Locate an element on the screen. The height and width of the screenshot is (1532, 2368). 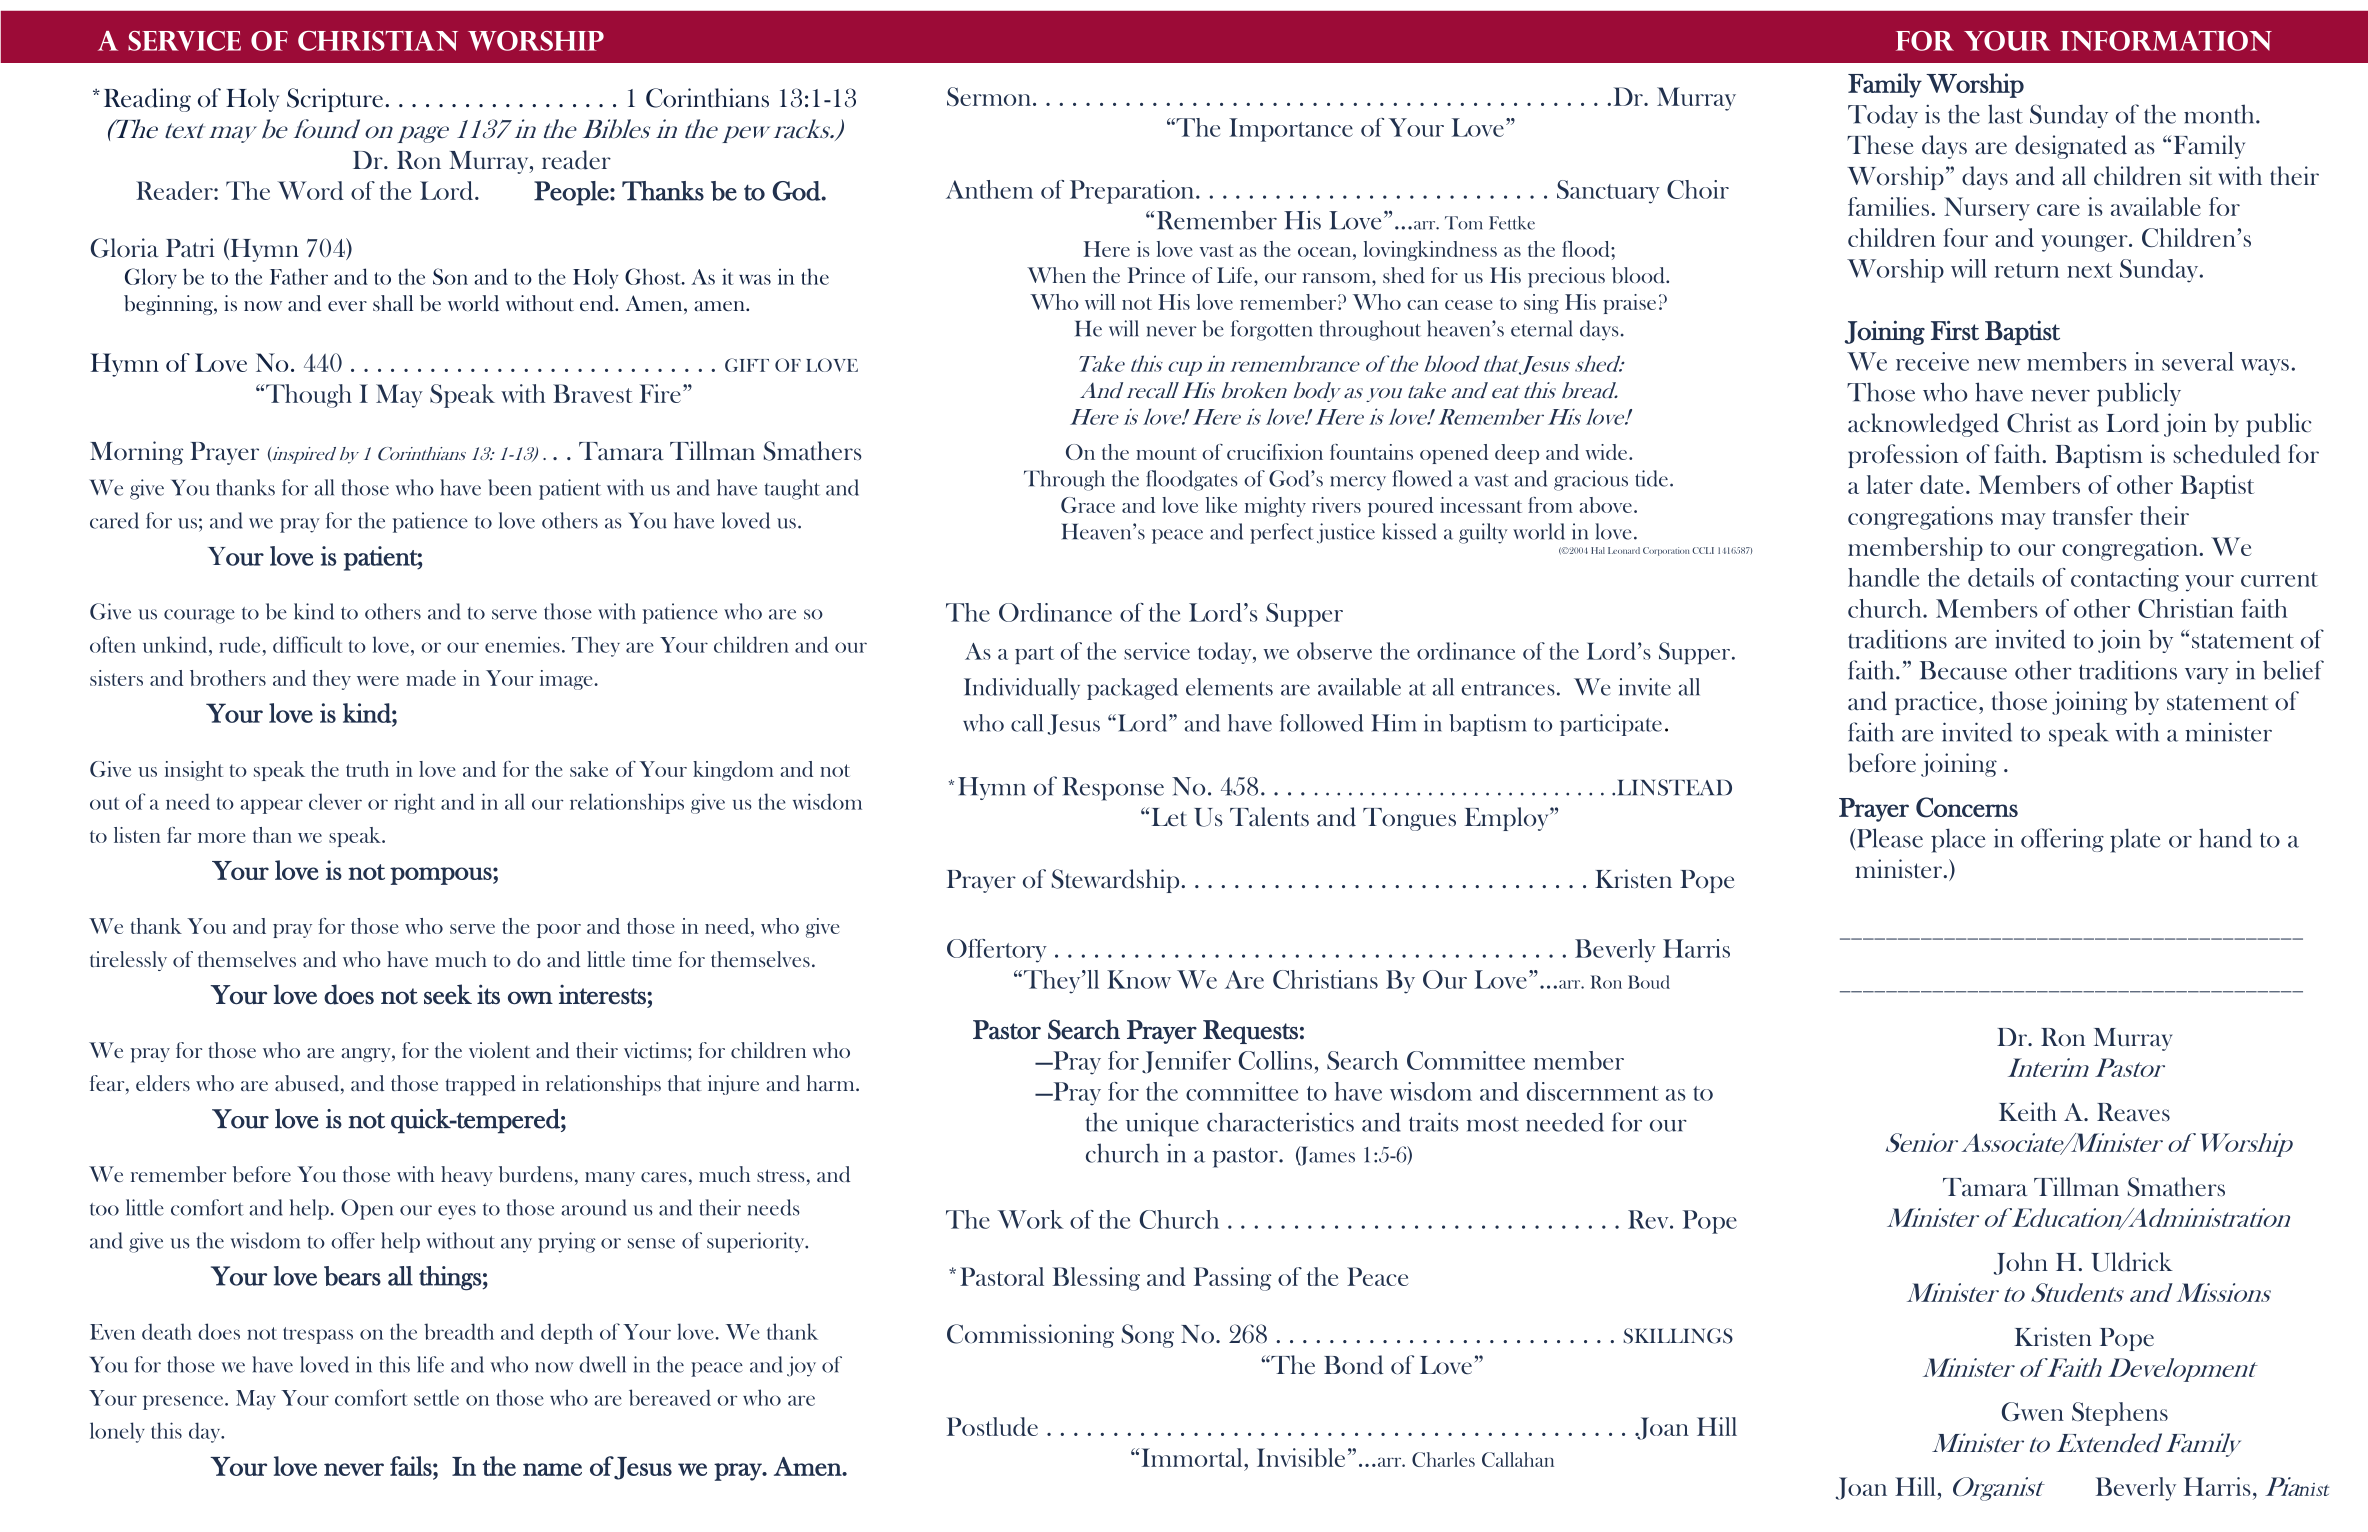
last is located at coordinates (2005, 114).
